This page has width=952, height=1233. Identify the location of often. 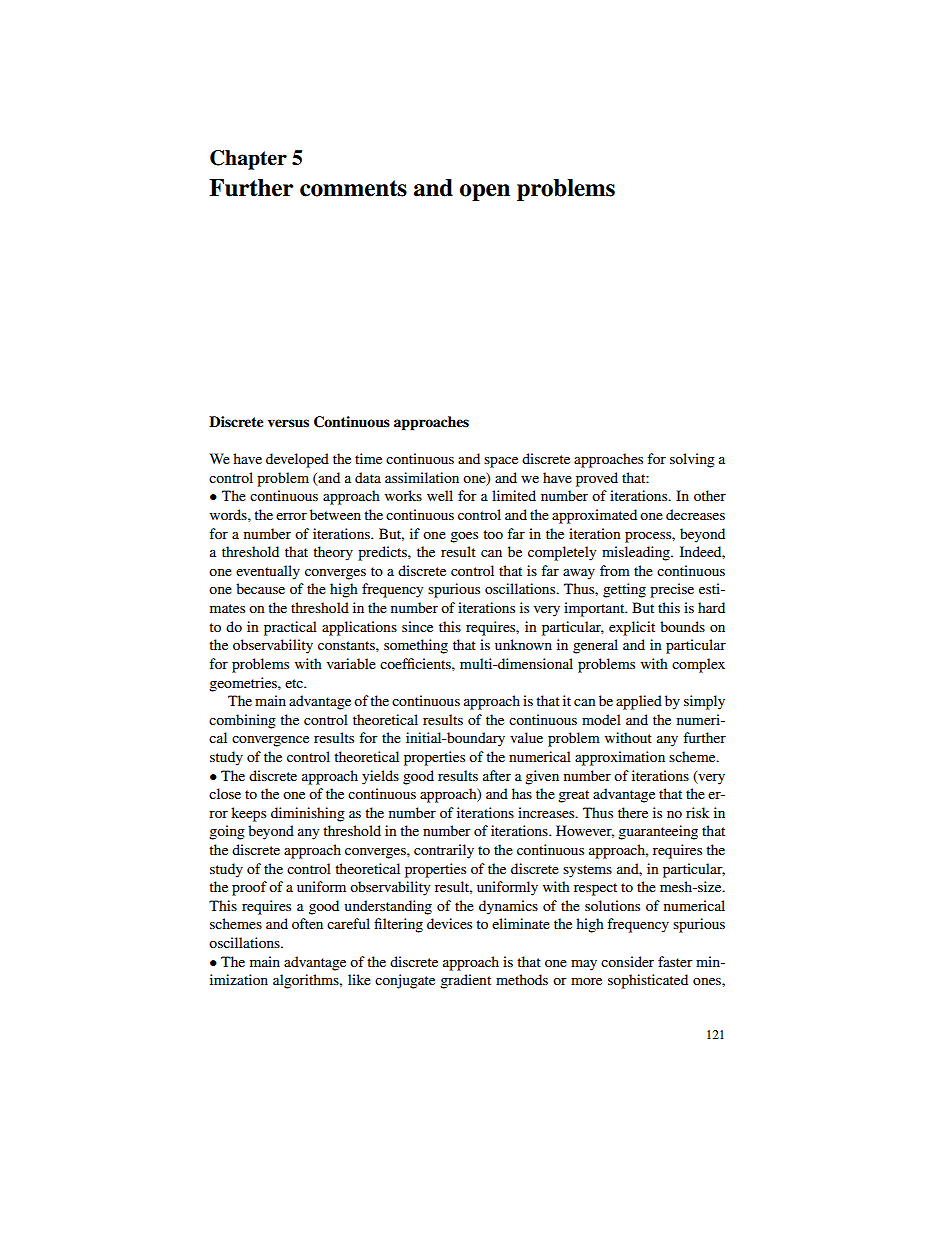
(307, 923).
